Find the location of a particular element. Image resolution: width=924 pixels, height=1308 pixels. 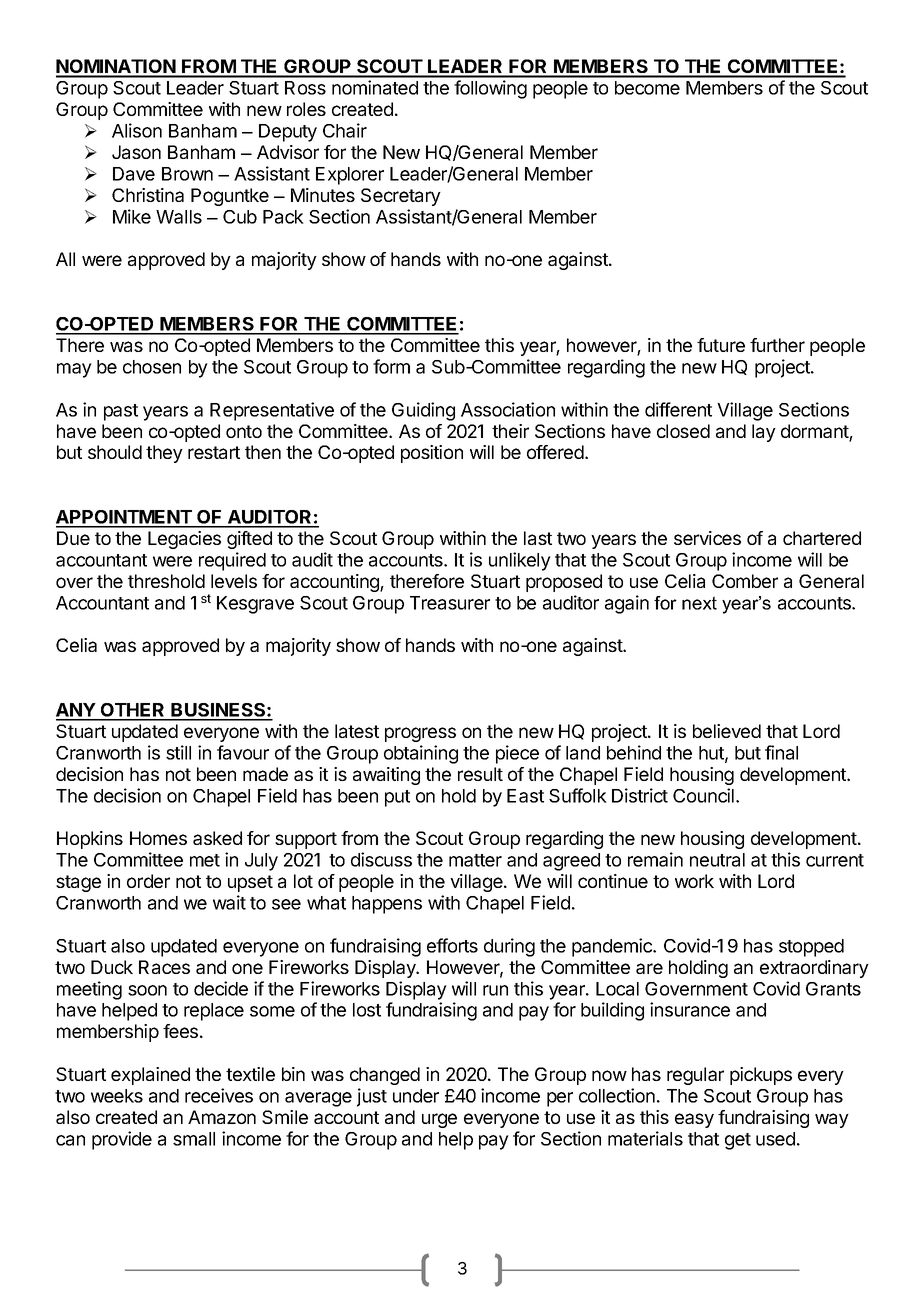

following is located at coordinates (490, 89).
